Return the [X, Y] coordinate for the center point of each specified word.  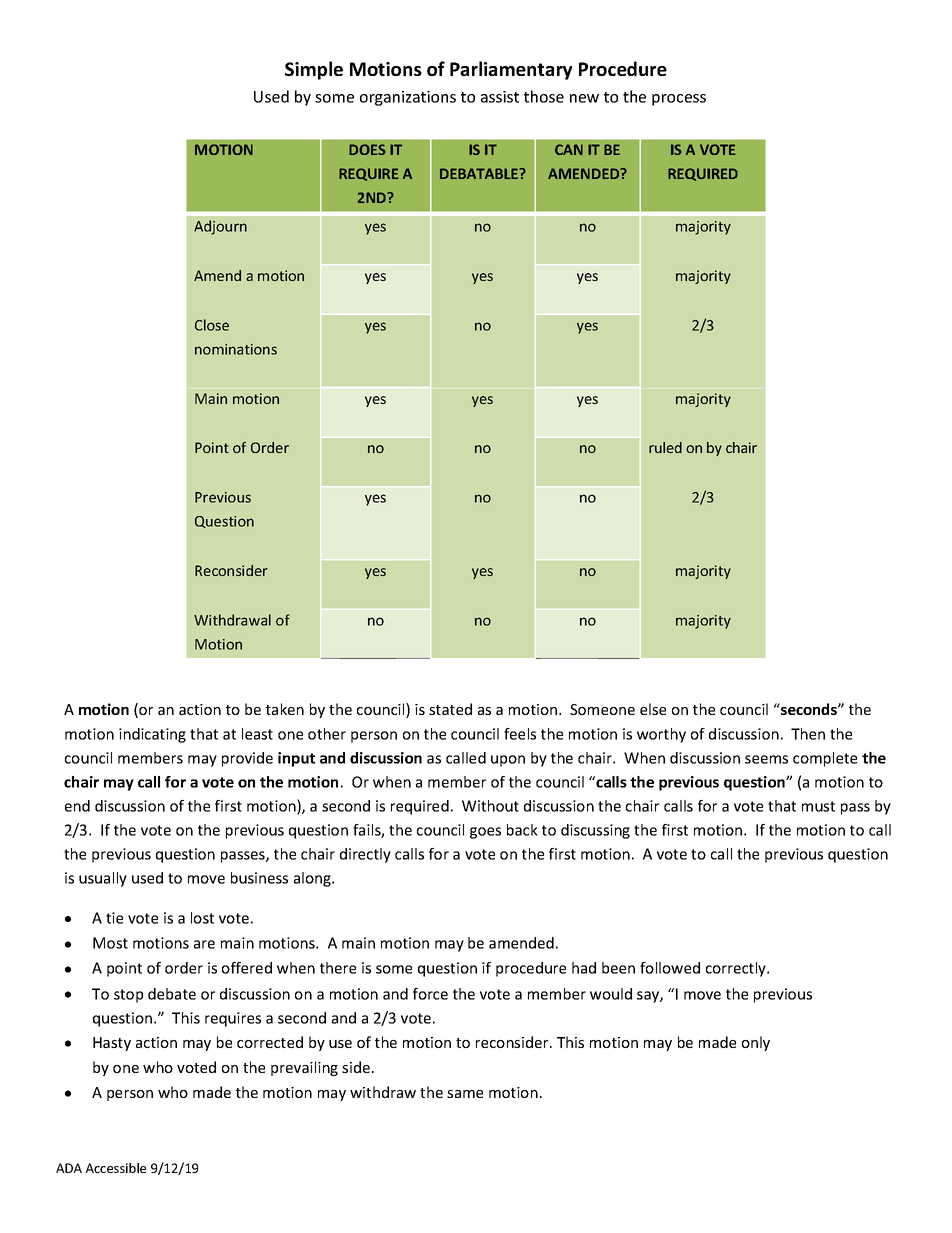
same [465, 1094]
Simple [314, 70]
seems [766, 759]
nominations [236, 349]
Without [490, 806]
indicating [152, 735]
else [653, 709]
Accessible [116, 1168]
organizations [408, 98]
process [679, 100]
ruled [665, 447]
